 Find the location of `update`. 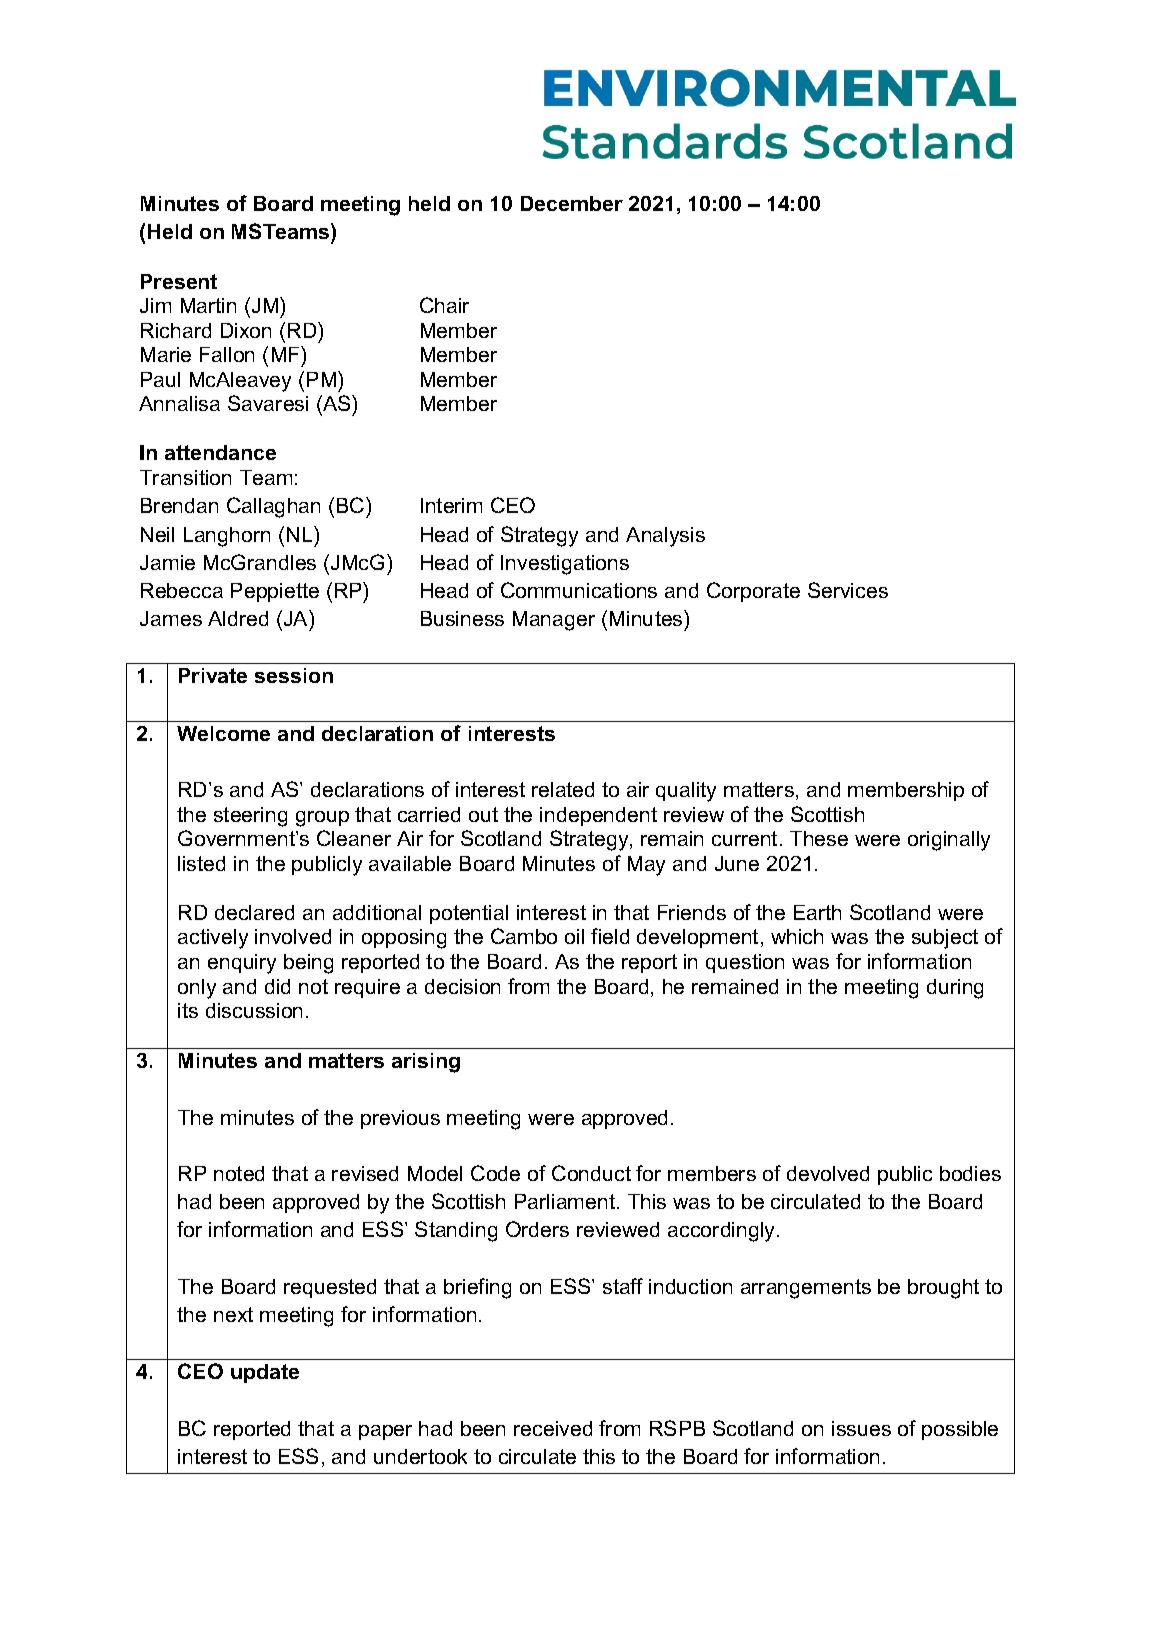

update is located at coordinates (265, 1373).
